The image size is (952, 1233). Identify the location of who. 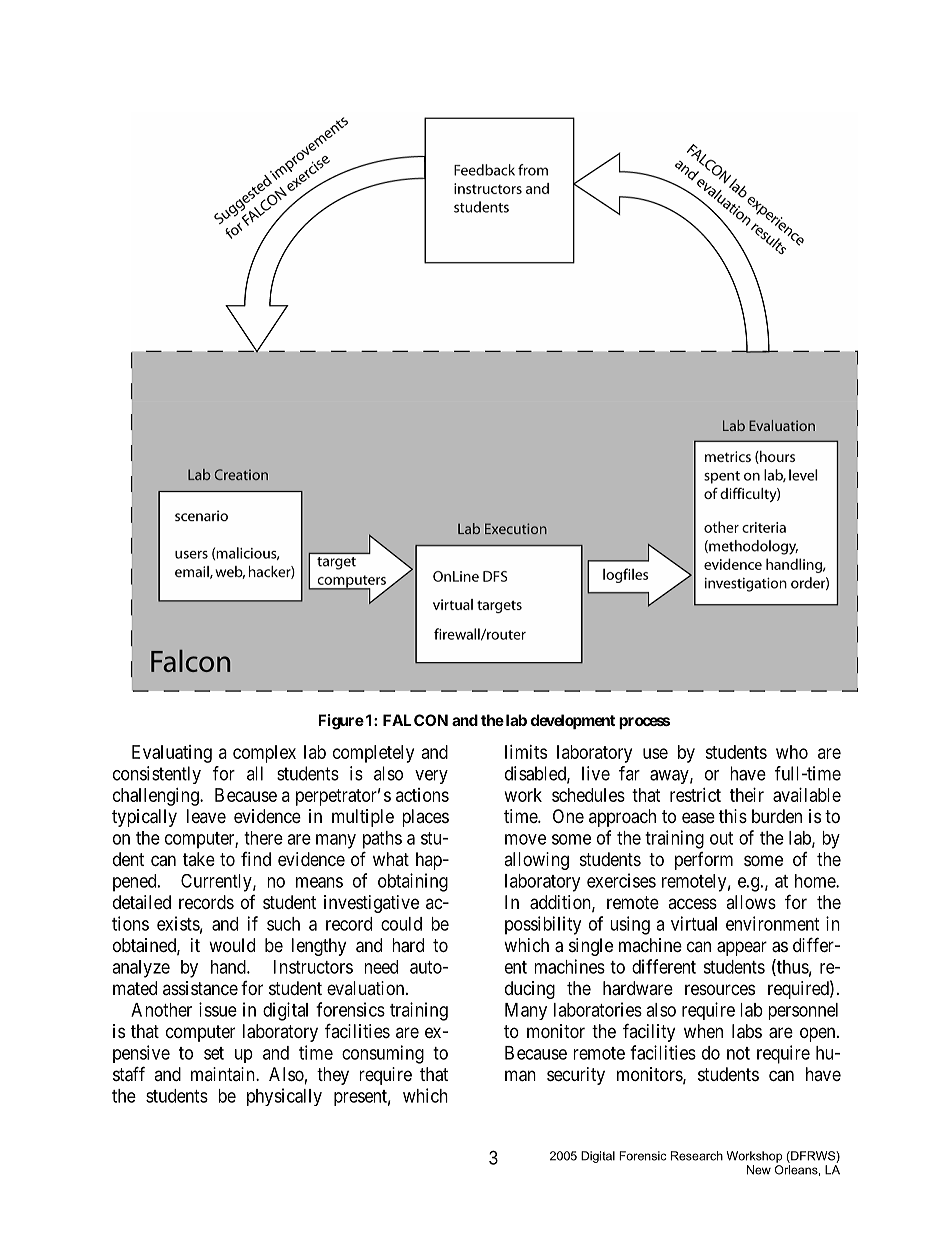
(792, 752).
